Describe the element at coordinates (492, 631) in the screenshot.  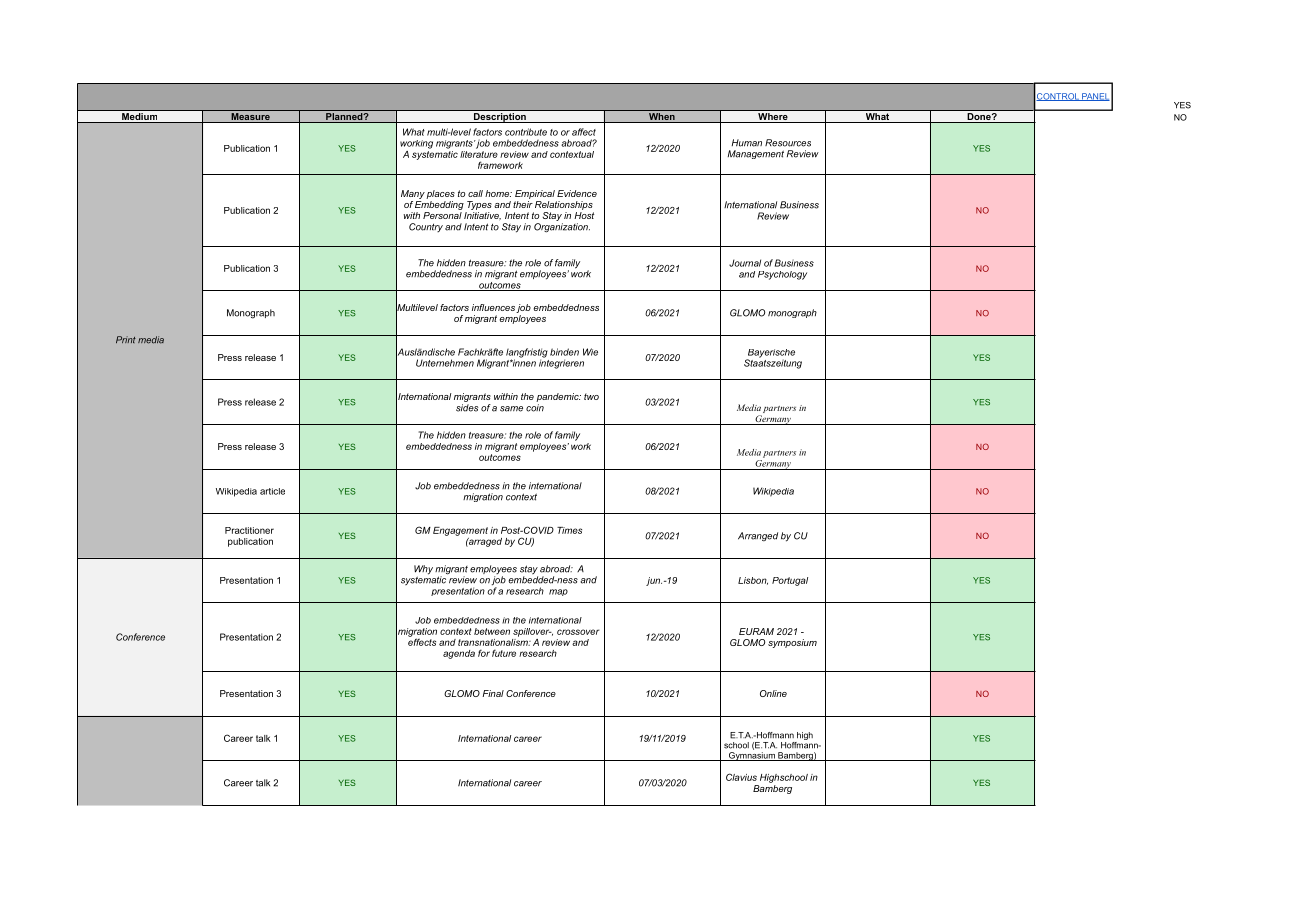
I see `between` at that location.
